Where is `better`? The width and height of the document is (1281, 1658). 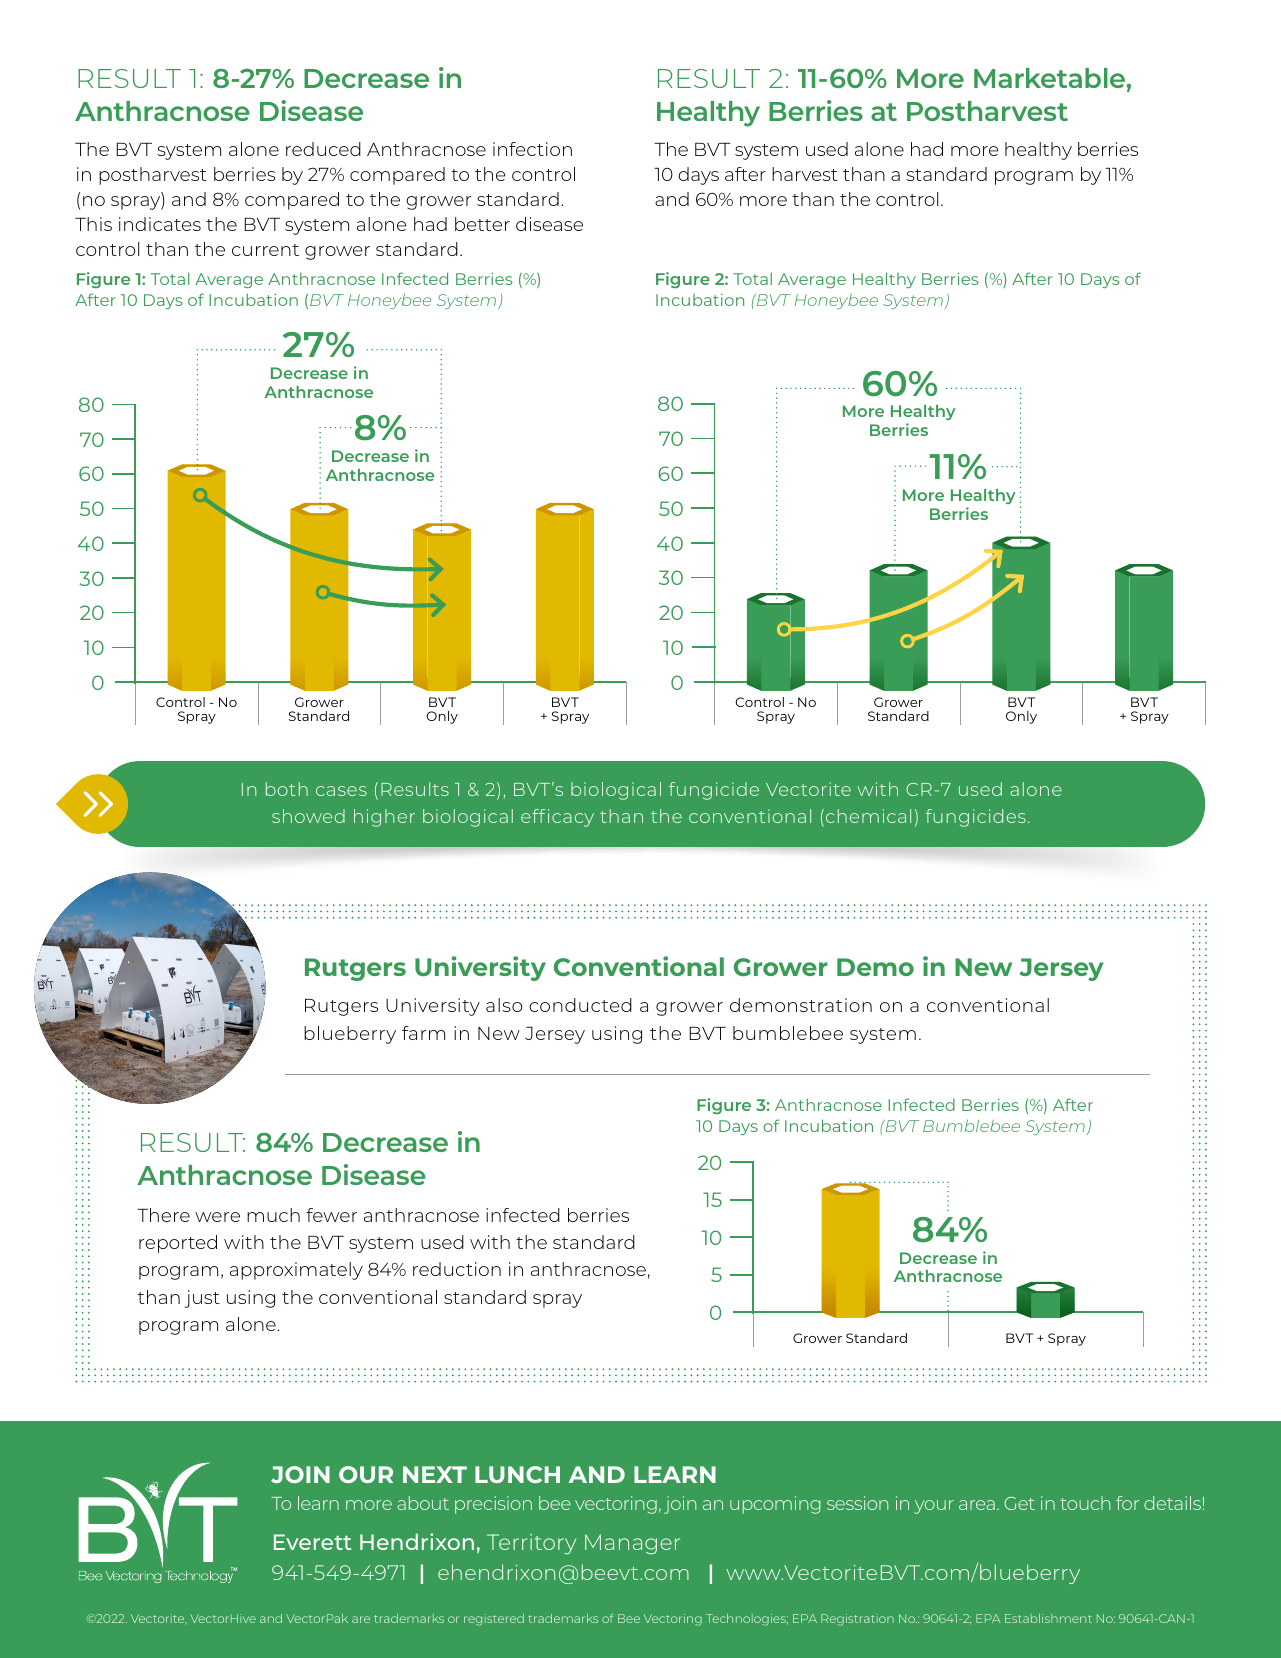
better is located at coordinates (482, 224).
